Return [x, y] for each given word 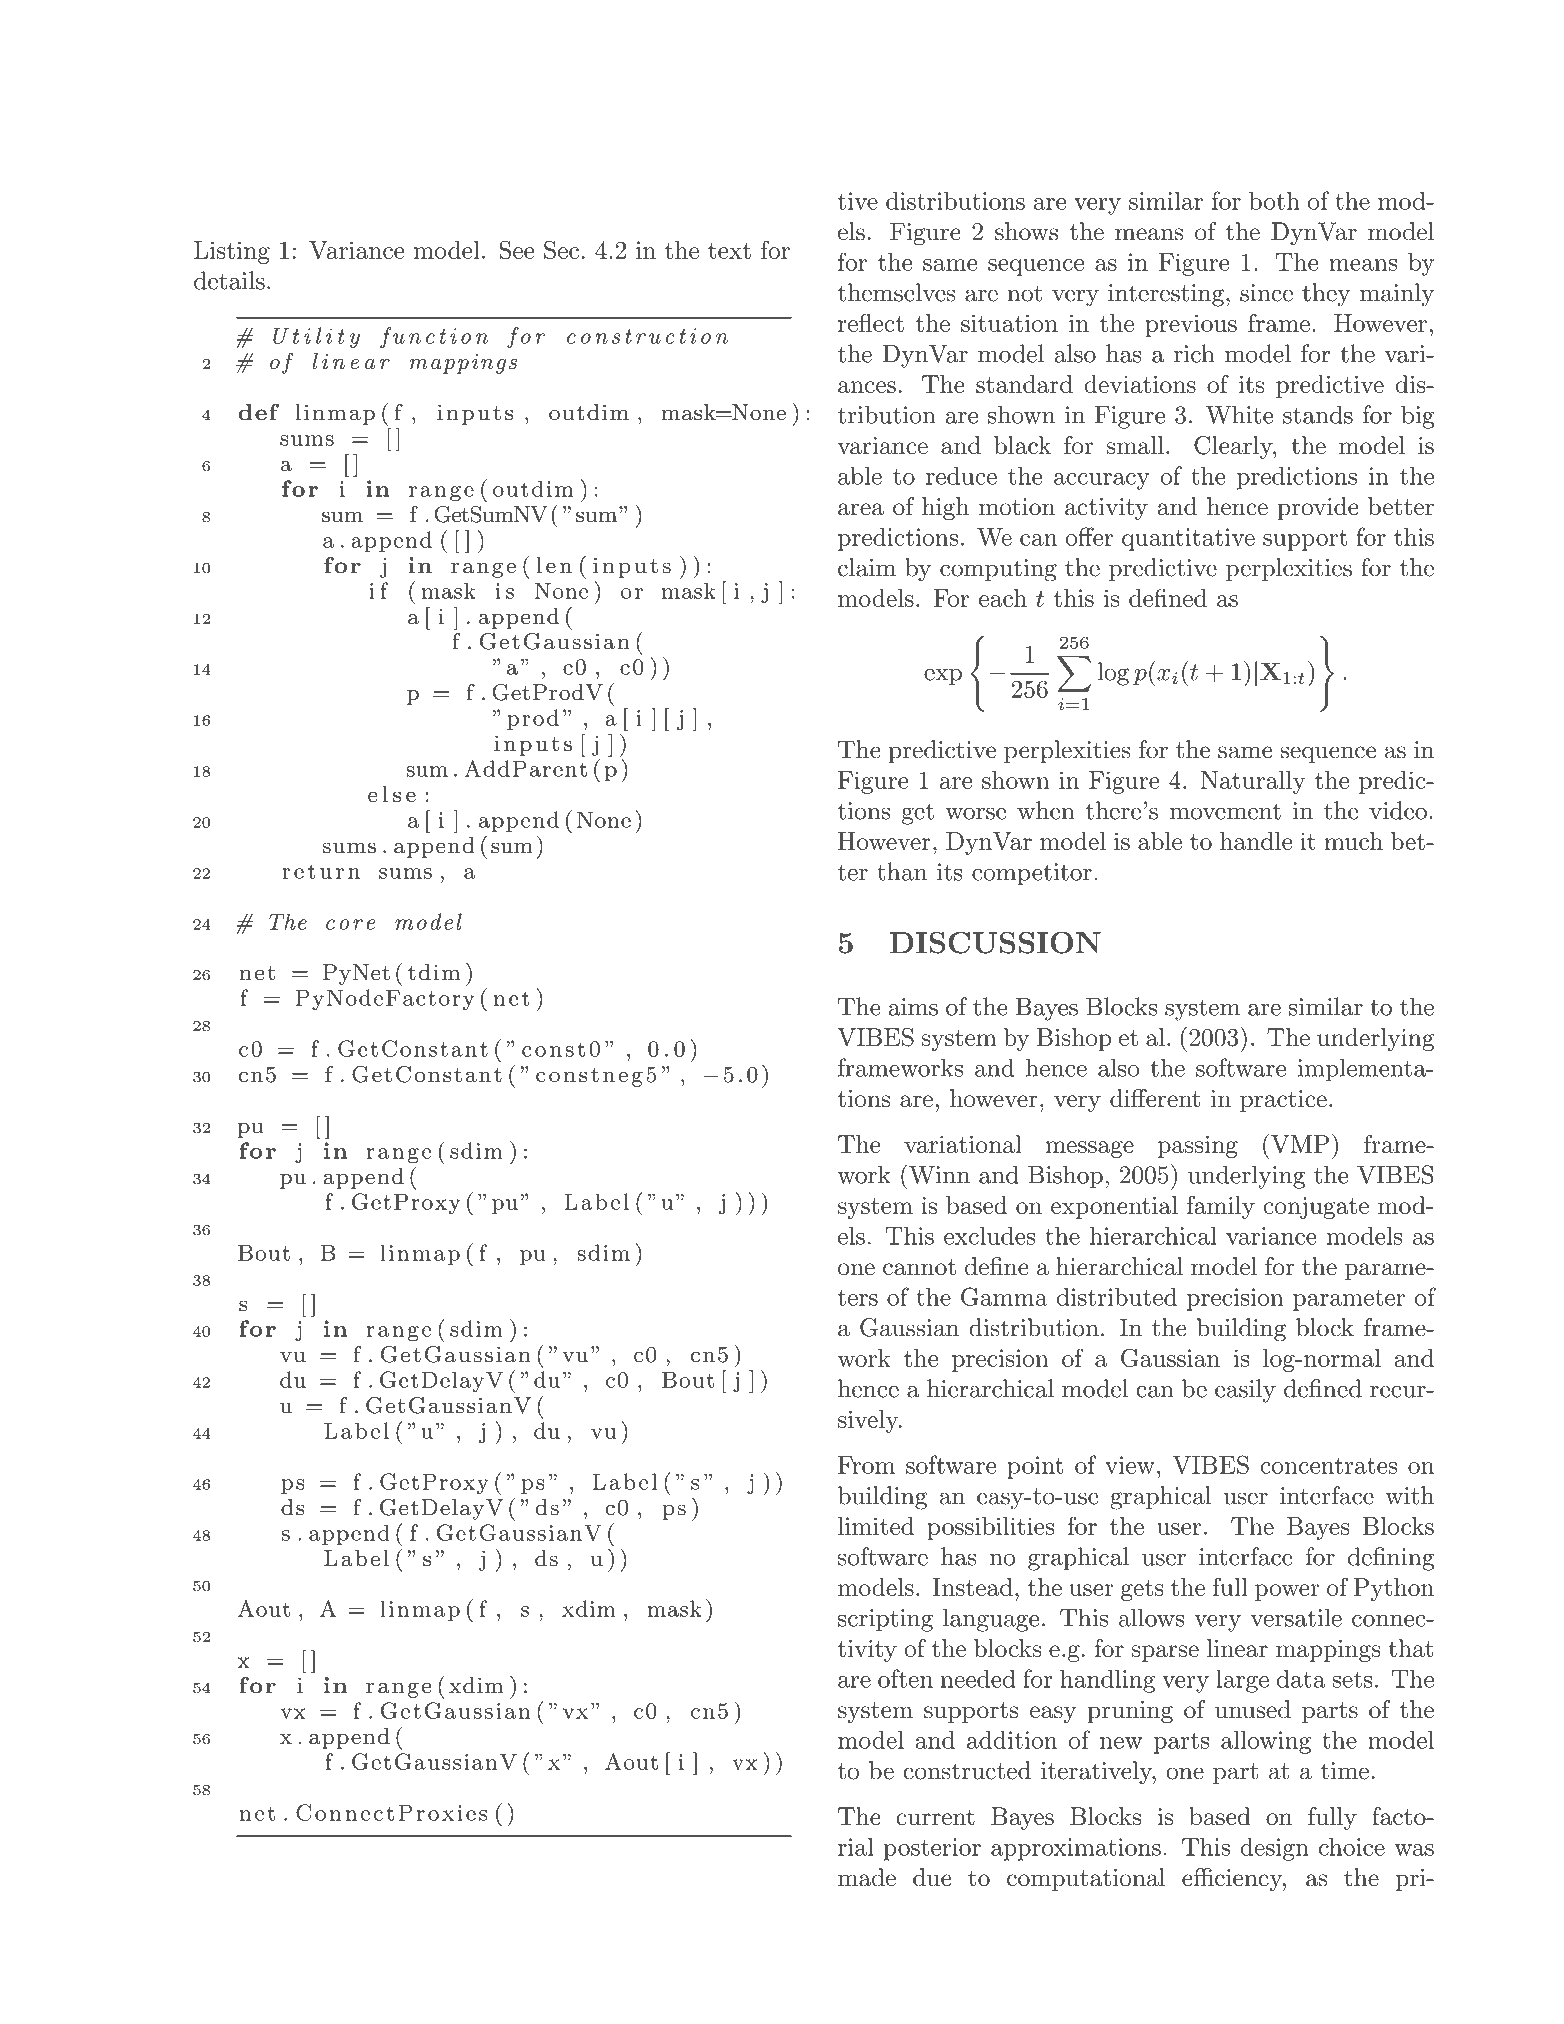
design [1274, 1849]
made [867, 1877]
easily [1245, 1391]
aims [913, 1007]
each [1003, 598]
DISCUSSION [995, 942]
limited [876, 1526]
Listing [232, 252]
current [935, 1817]
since [1266, 293]
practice [1283, 1101]
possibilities [990, 1528]
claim [867, 567]
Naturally [1252, 782]
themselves [897, 292]
